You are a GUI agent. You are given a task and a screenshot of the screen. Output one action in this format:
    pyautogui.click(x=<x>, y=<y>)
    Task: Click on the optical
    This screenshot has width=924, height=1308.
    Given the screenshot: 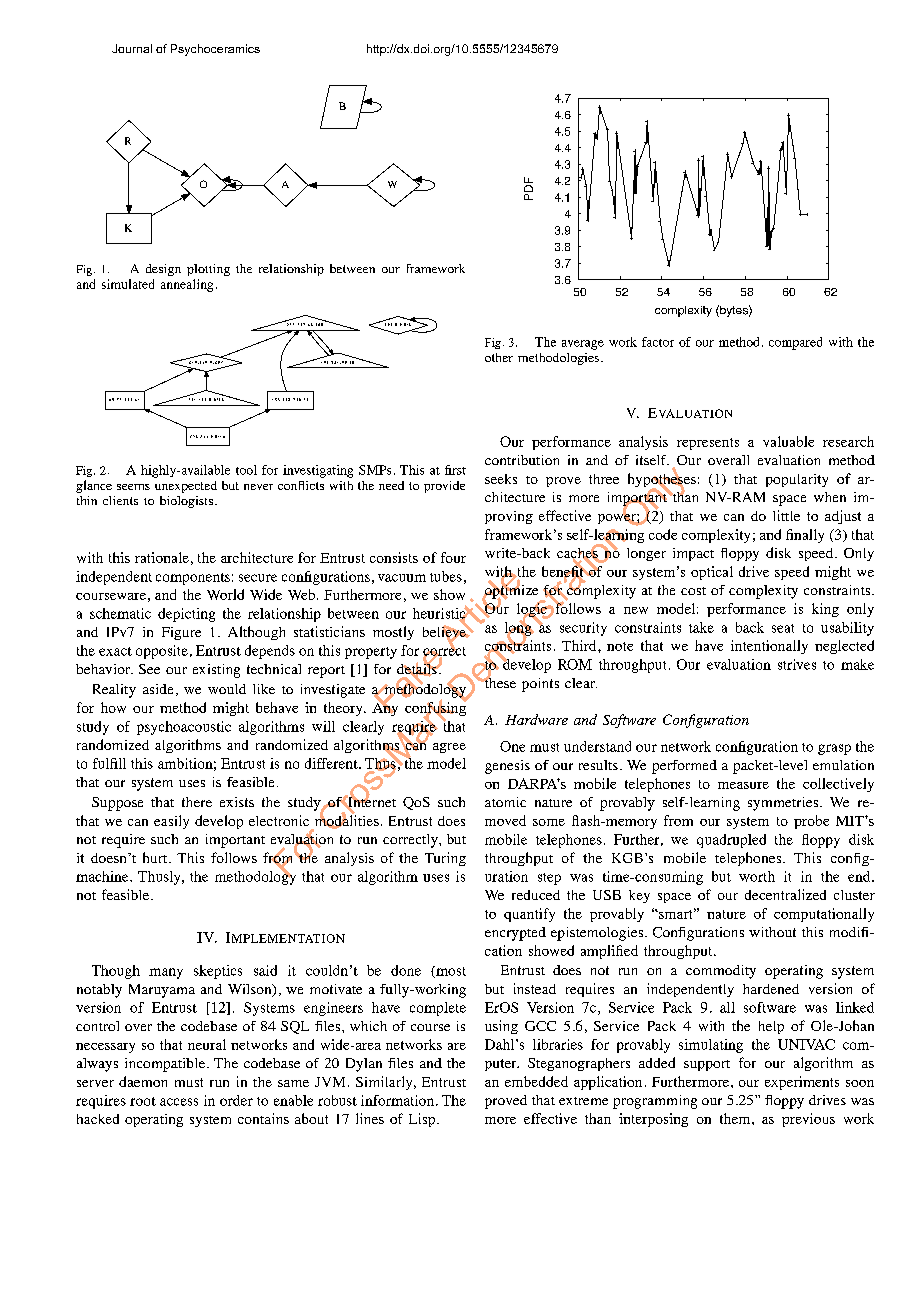 What is the action you would take?
    pyautogui.click(x=712, y=573)
